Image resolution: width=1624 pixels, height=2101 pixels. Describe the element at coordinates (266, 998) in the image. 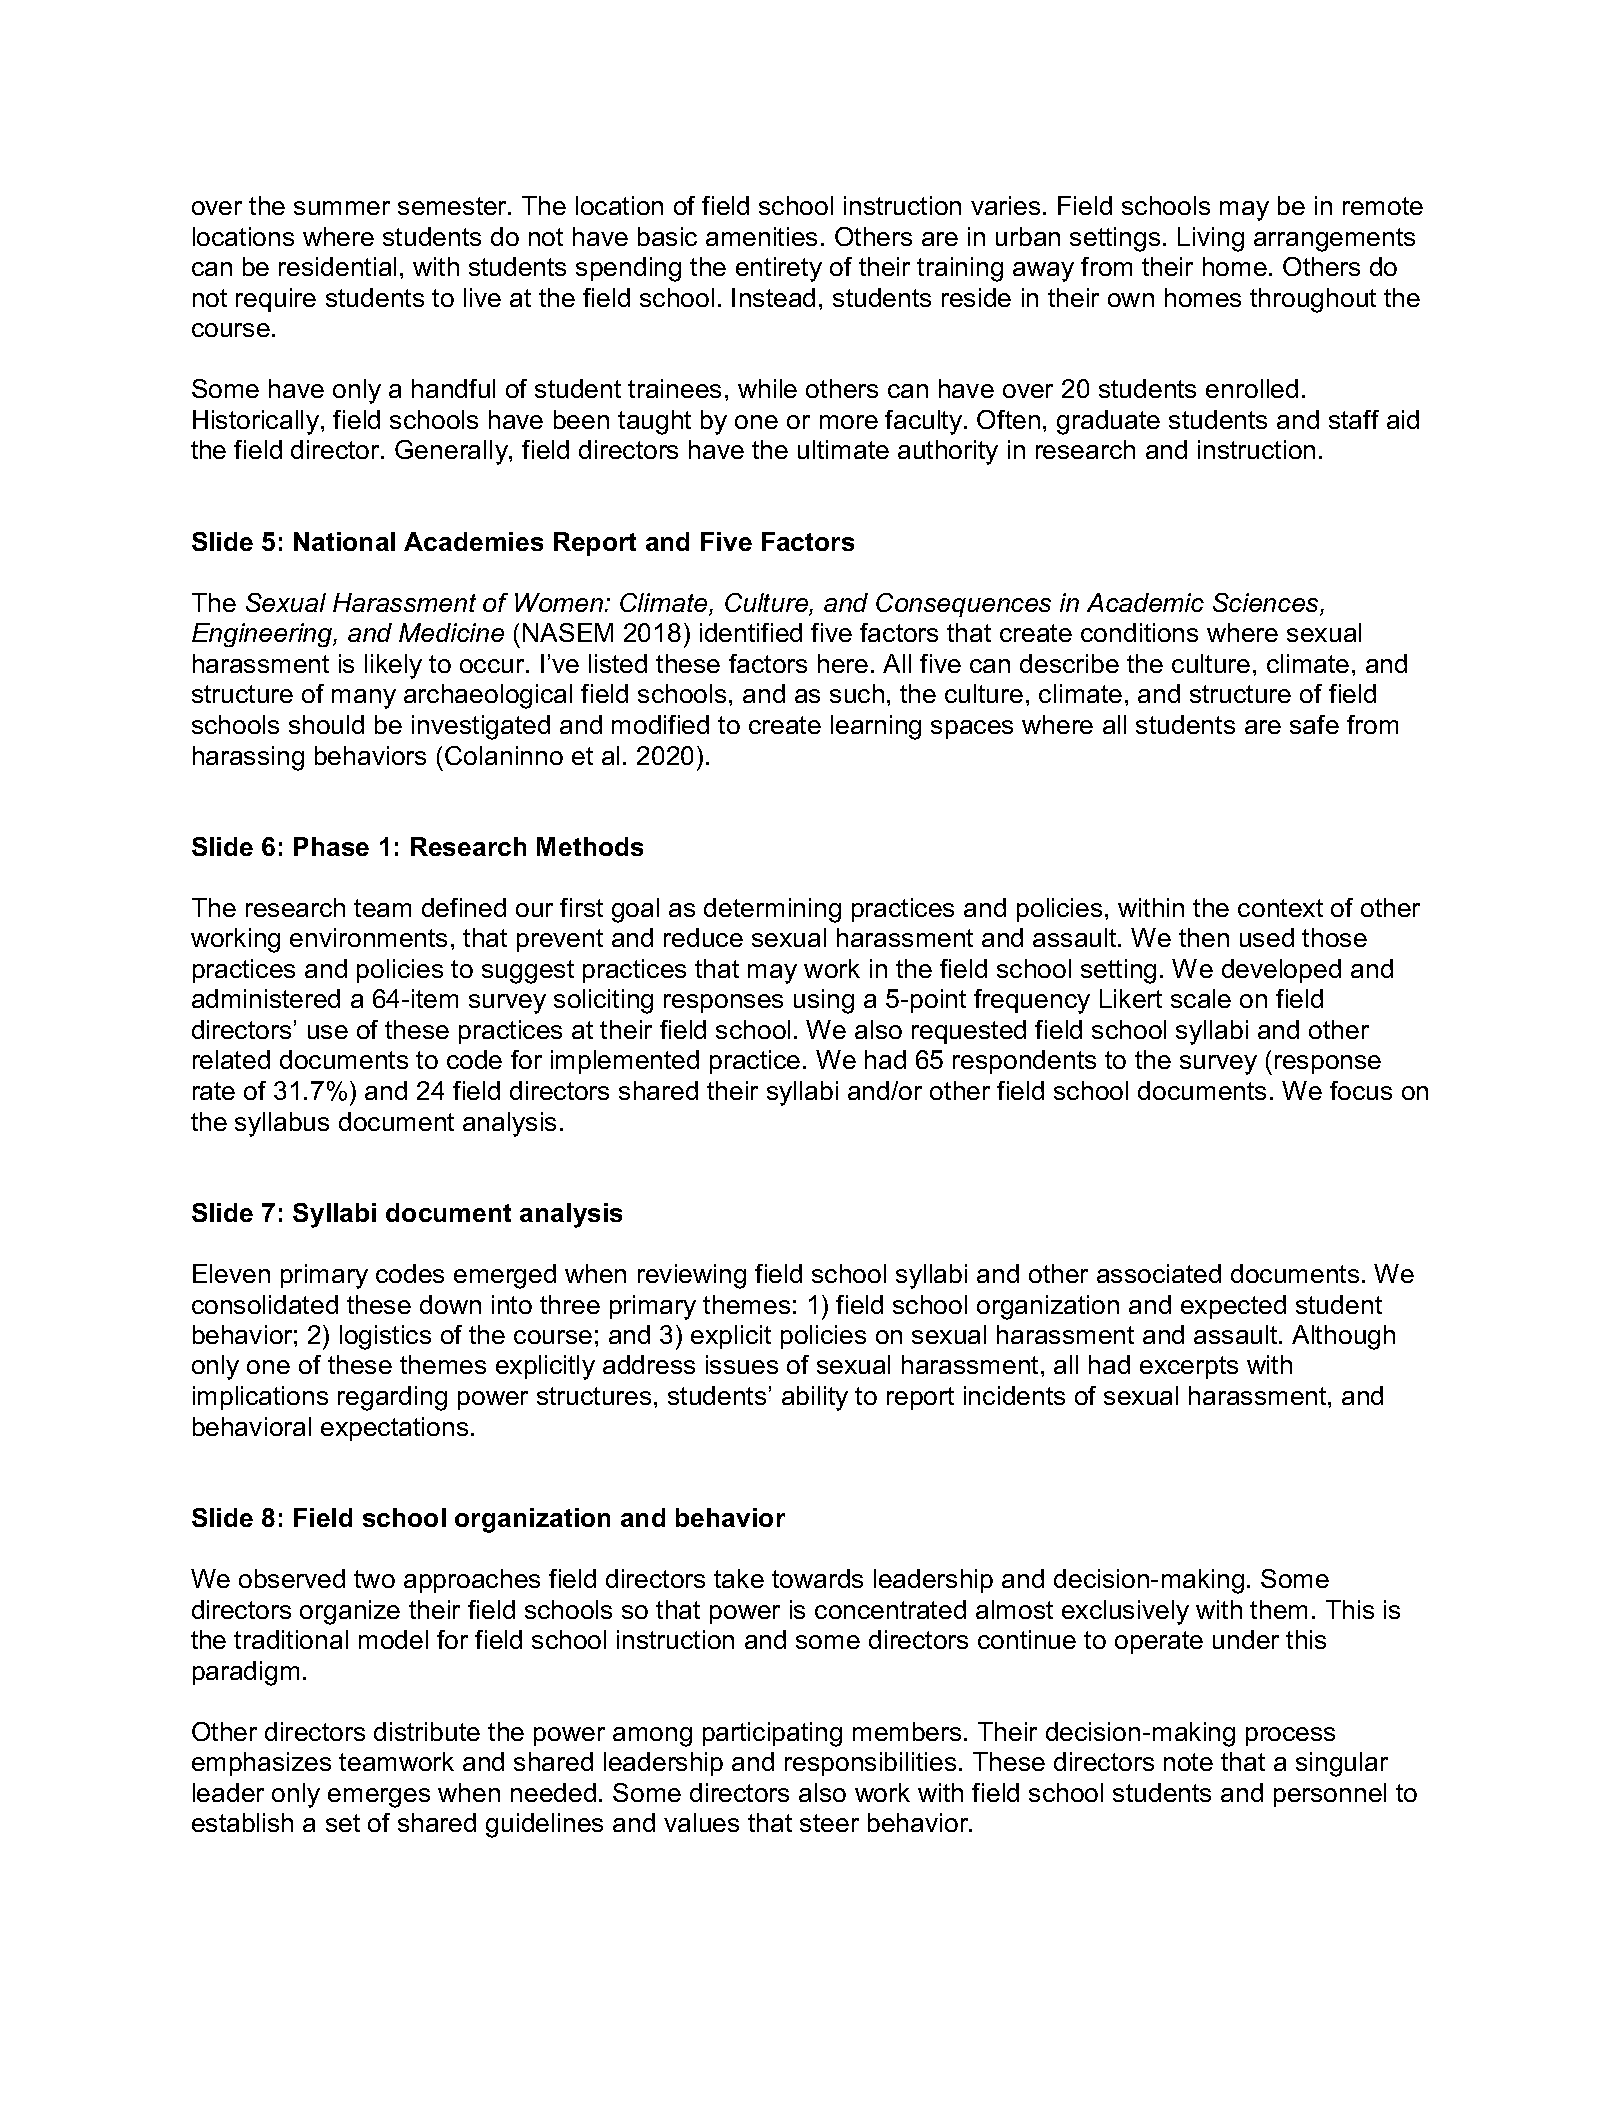

I see `administered` at that location.
